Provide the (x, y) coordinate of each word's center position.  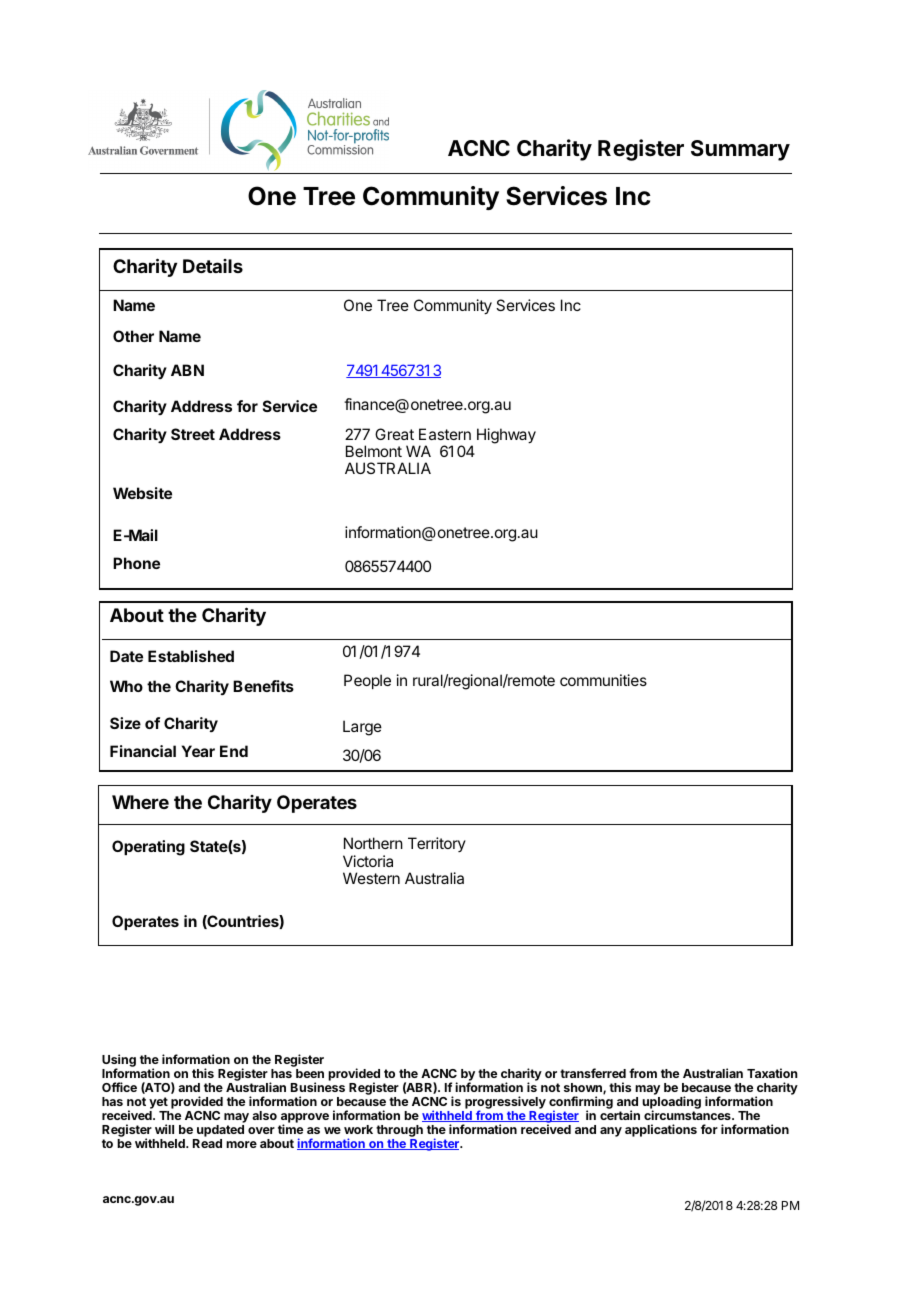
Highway (506, 436)
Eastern (445, 434)
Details (213, 266)
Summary (740, 150)
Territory (437, 844)
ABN (187, 370)
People (367, 681)
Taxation (772, 1073)
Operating (148, 848)
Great (394, 434)
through (399, 1131)
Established (191, 656)
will (164, 1129)
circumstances (688, 1115)
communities (603, 680)
